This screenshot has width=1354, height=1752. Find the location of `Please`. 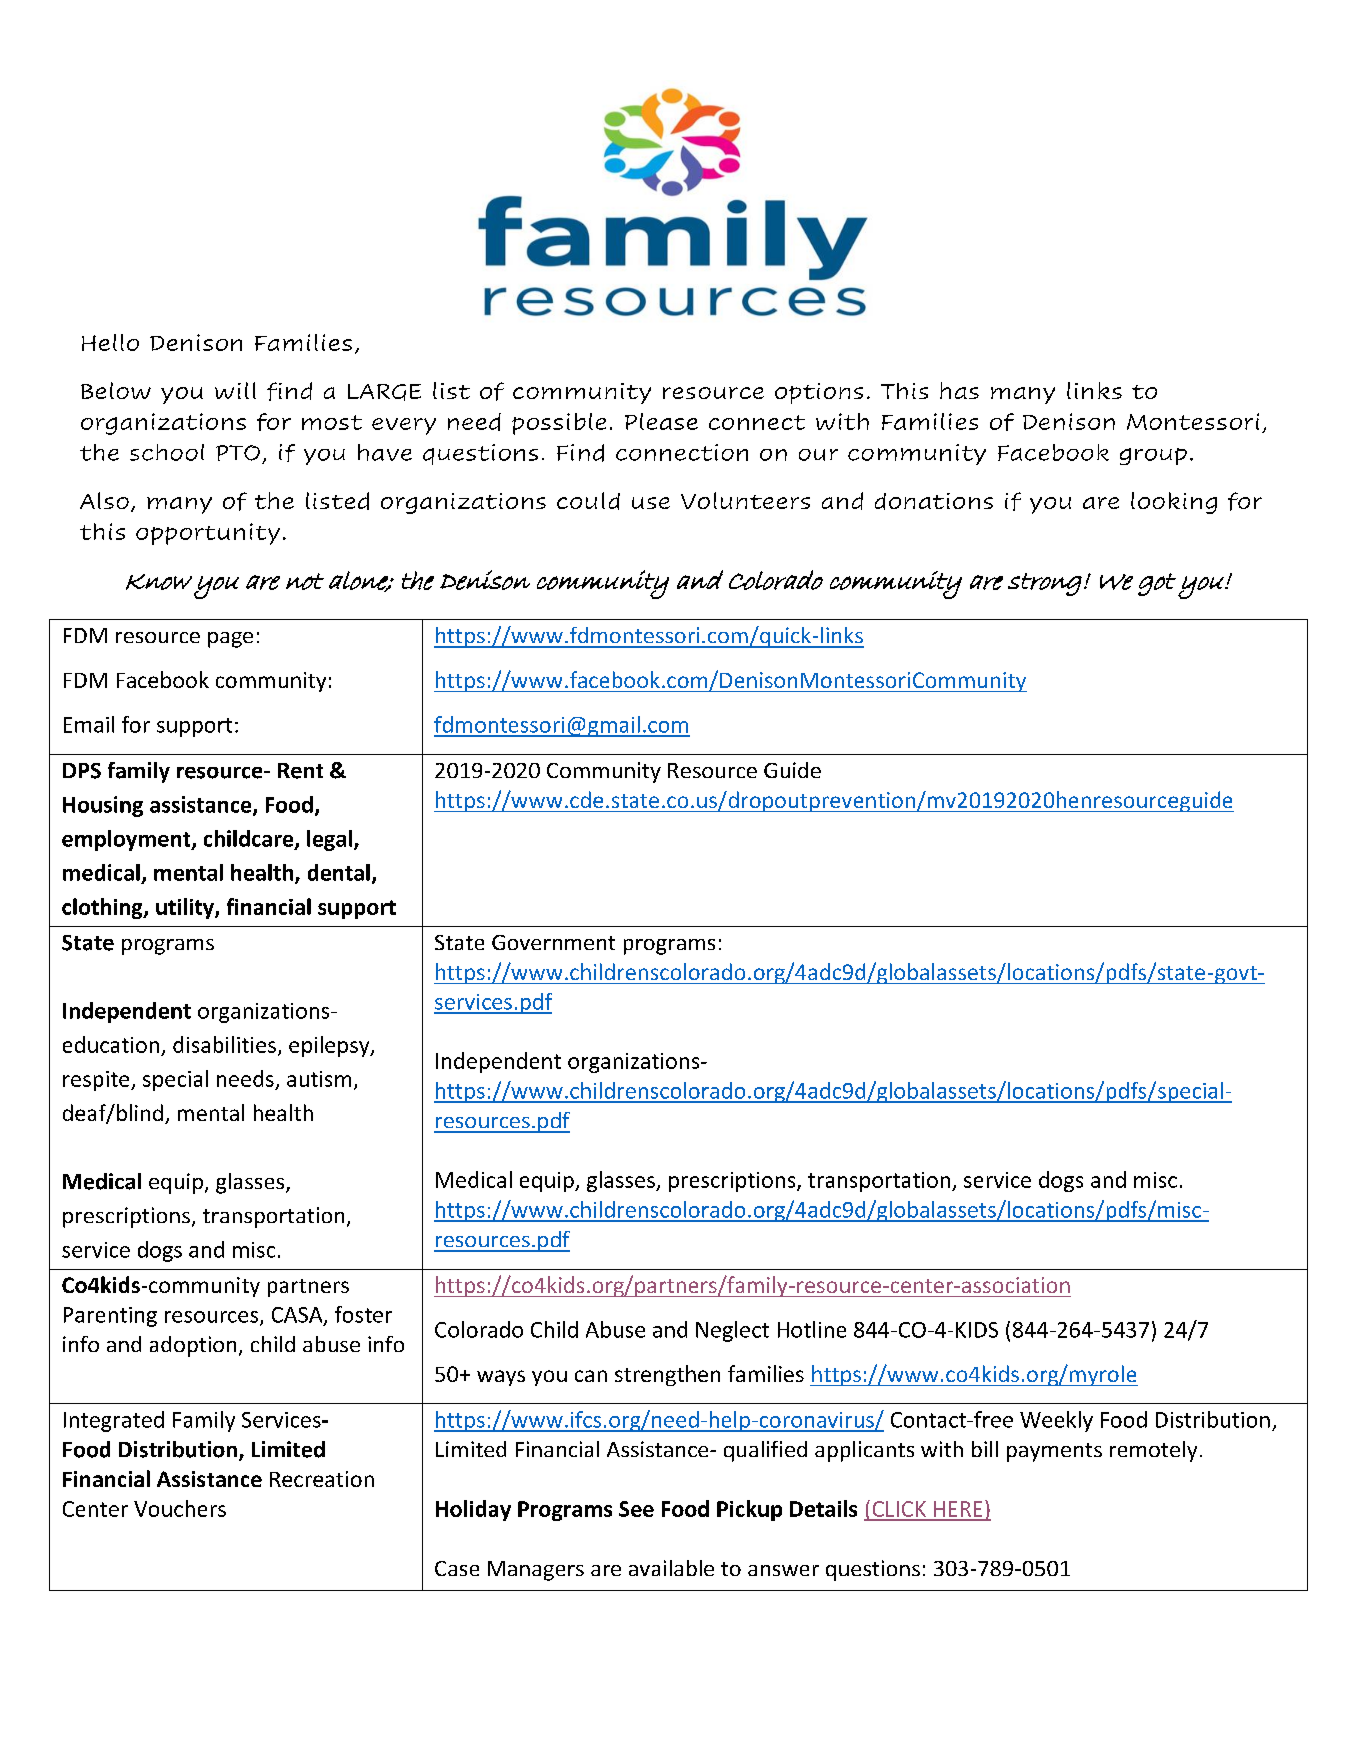

Please is located at coordinates (661, 421).
